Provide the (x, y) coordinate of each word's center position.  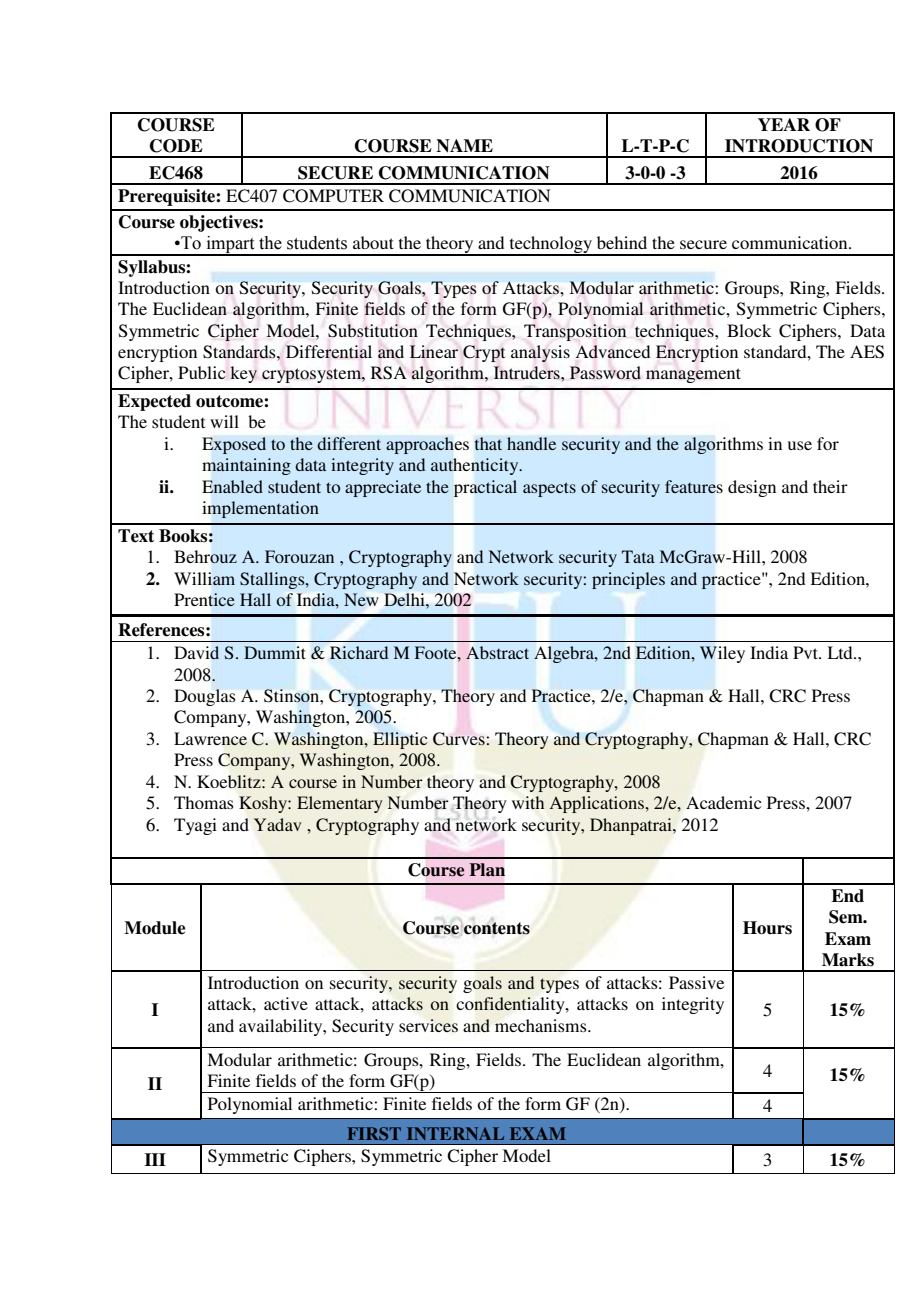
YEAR (784, 124)
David (196, 653)
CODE (176, 146)
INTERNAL (455, 1133)
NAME (464, 146)
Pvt (806, 652)
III (155, 1159)
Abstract (497, 652)
